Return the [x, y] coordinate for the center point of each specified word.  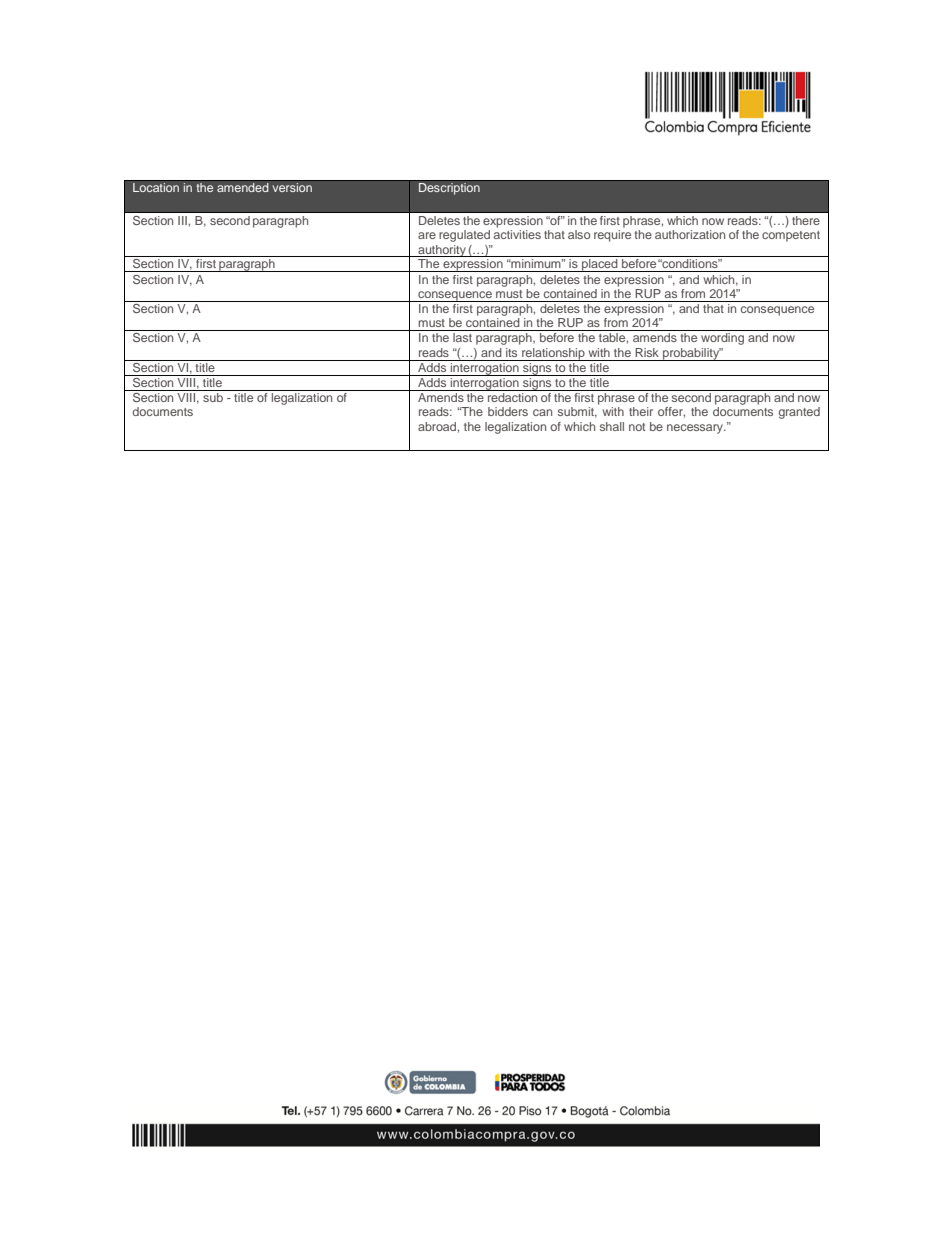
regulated [464, 236]
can [542, 412]
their [641, 411]
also [579, 234]
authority [442, 251]
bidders [508, 411]
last [462, 337]
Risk [647, 352]
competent [791, 236]
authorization [690, 234]
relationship [553, 354]
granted [799, 413]
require [612, 236]
